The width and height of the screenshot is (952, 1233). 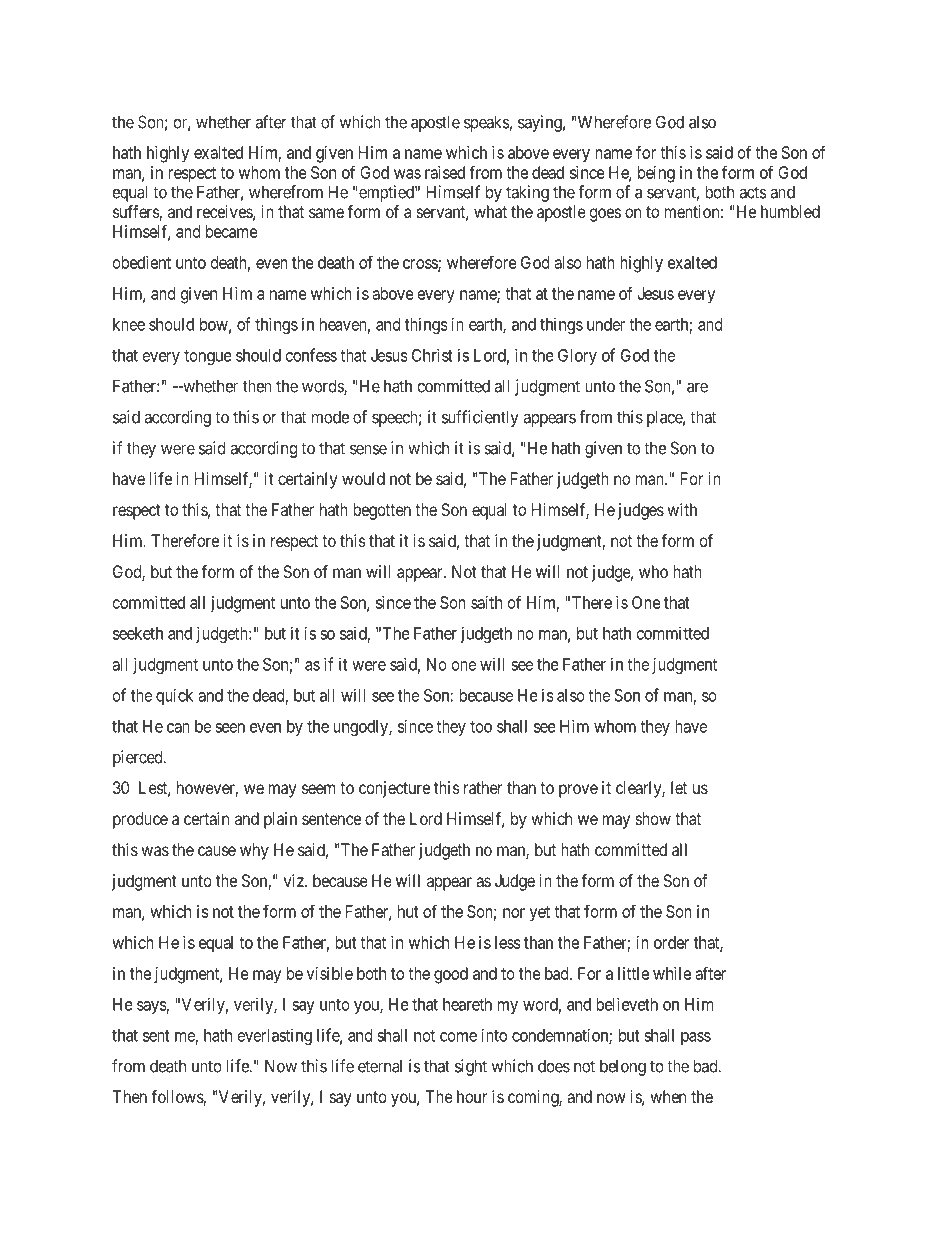 I want to click on show, so click(x=653, y=818).
